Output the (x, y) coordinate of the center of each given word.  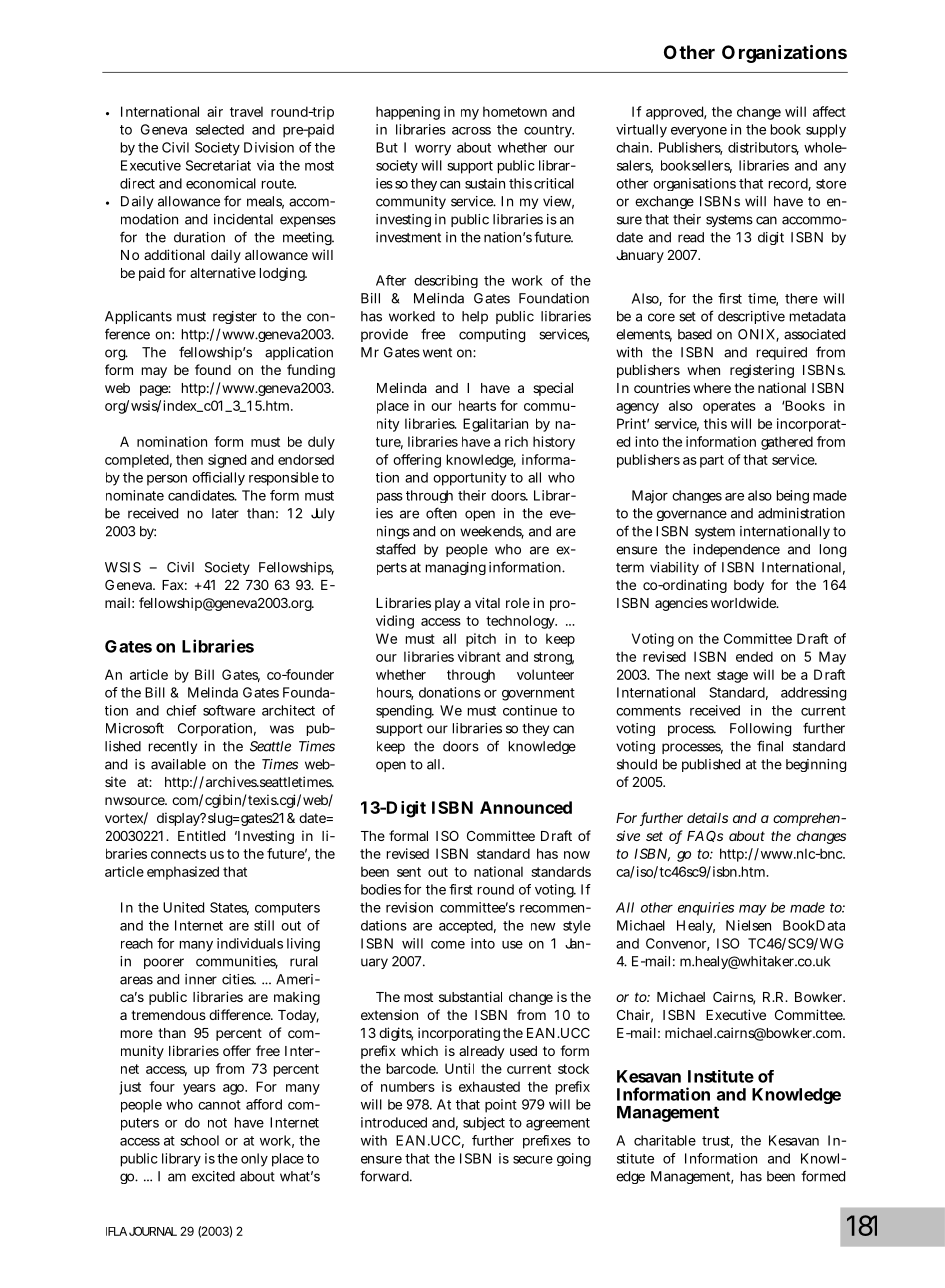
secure (533, 1160)
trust (717, 1142)
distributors (763, 148)
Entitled (201, 835)
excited (213, 1176)
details (707, 818)
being (793, 497)
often (441, 513)
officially (218, 479)
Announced (526, 807)
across (471, 131)
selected (220, 129)
